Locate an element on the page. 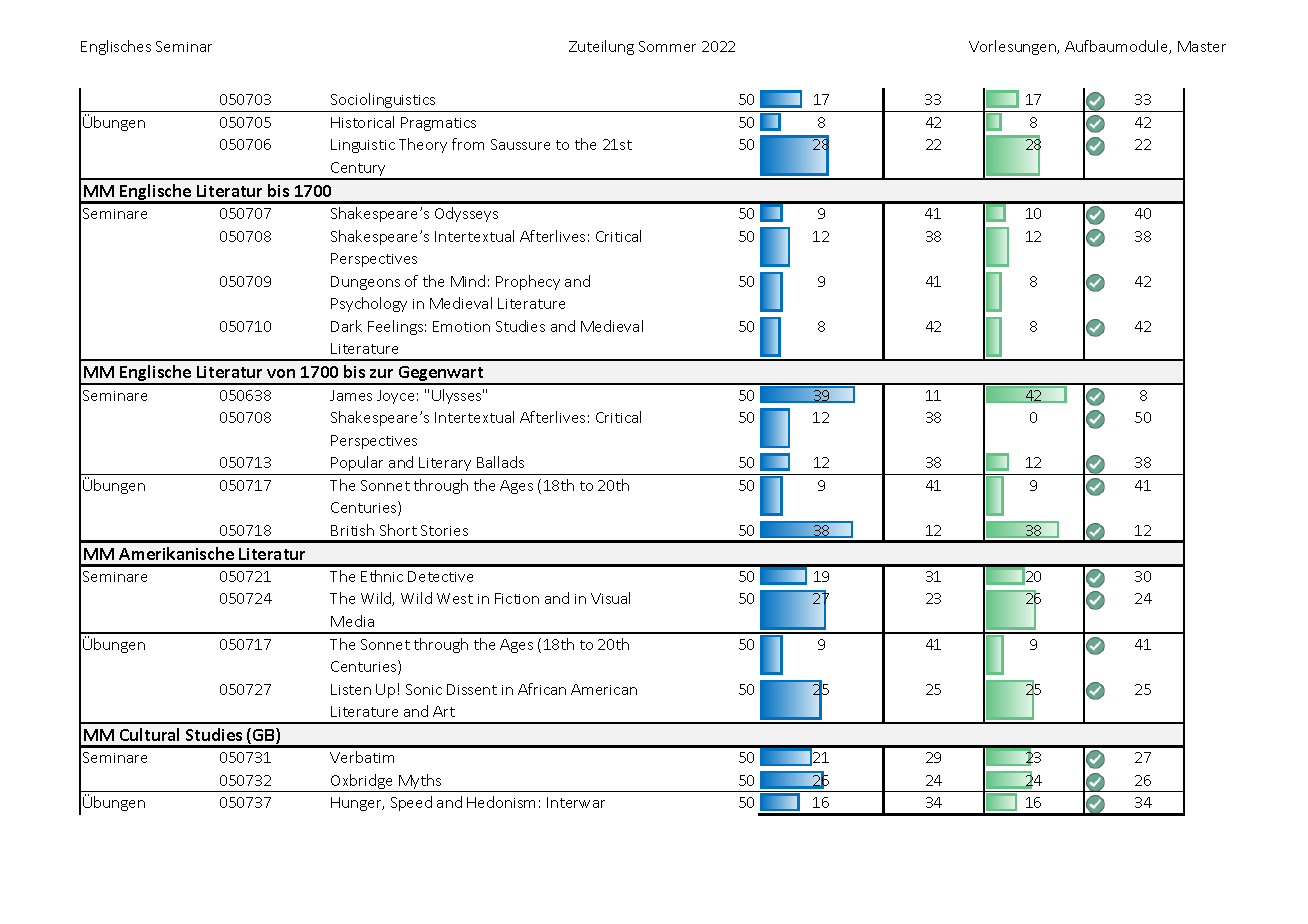  American is located at coordinates (604, 689).
